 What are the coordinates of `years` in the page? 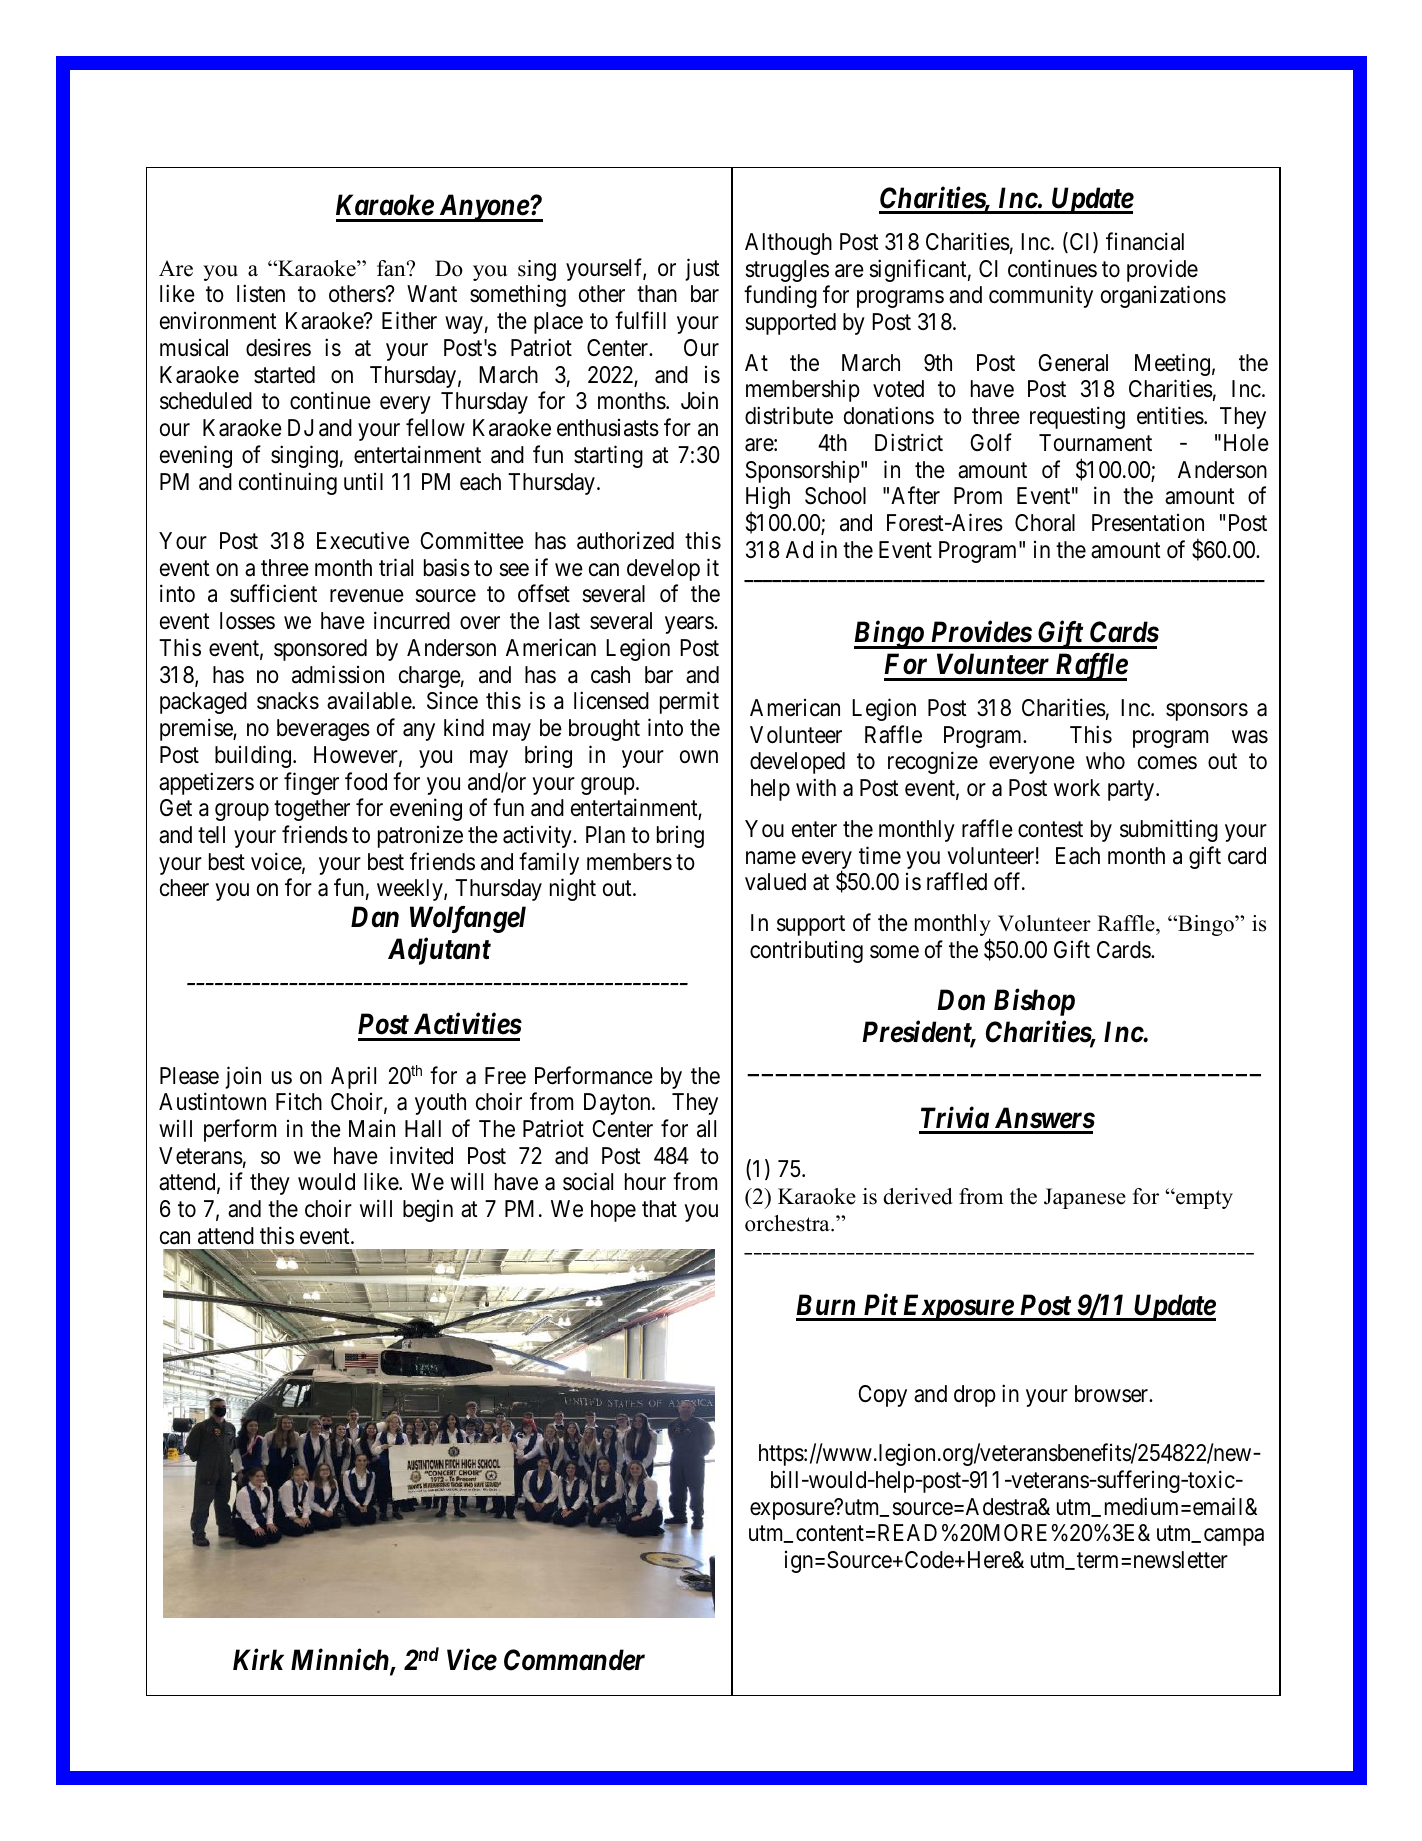 It's located at (690, 625).
